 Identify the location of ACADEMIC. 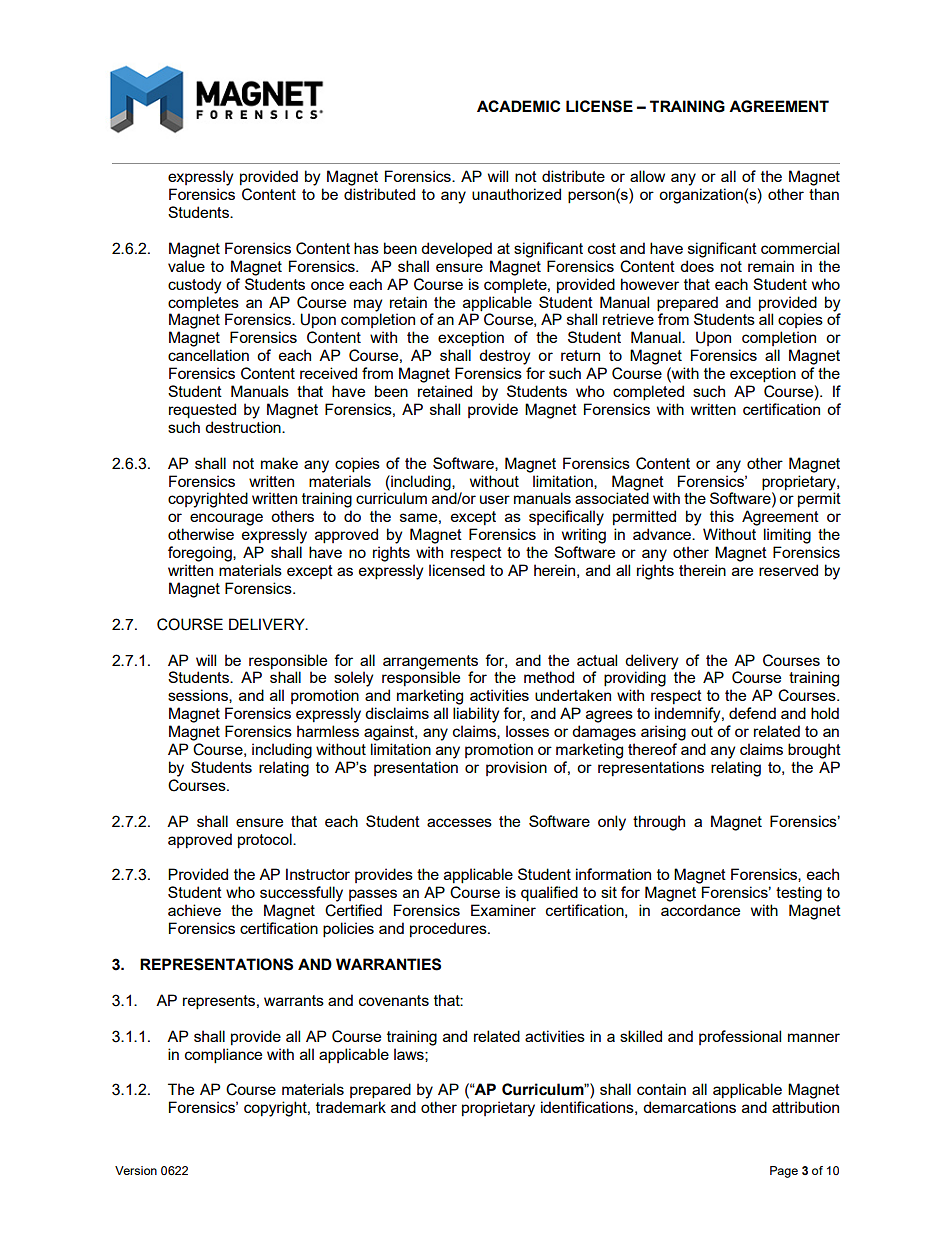
(518, 106).
